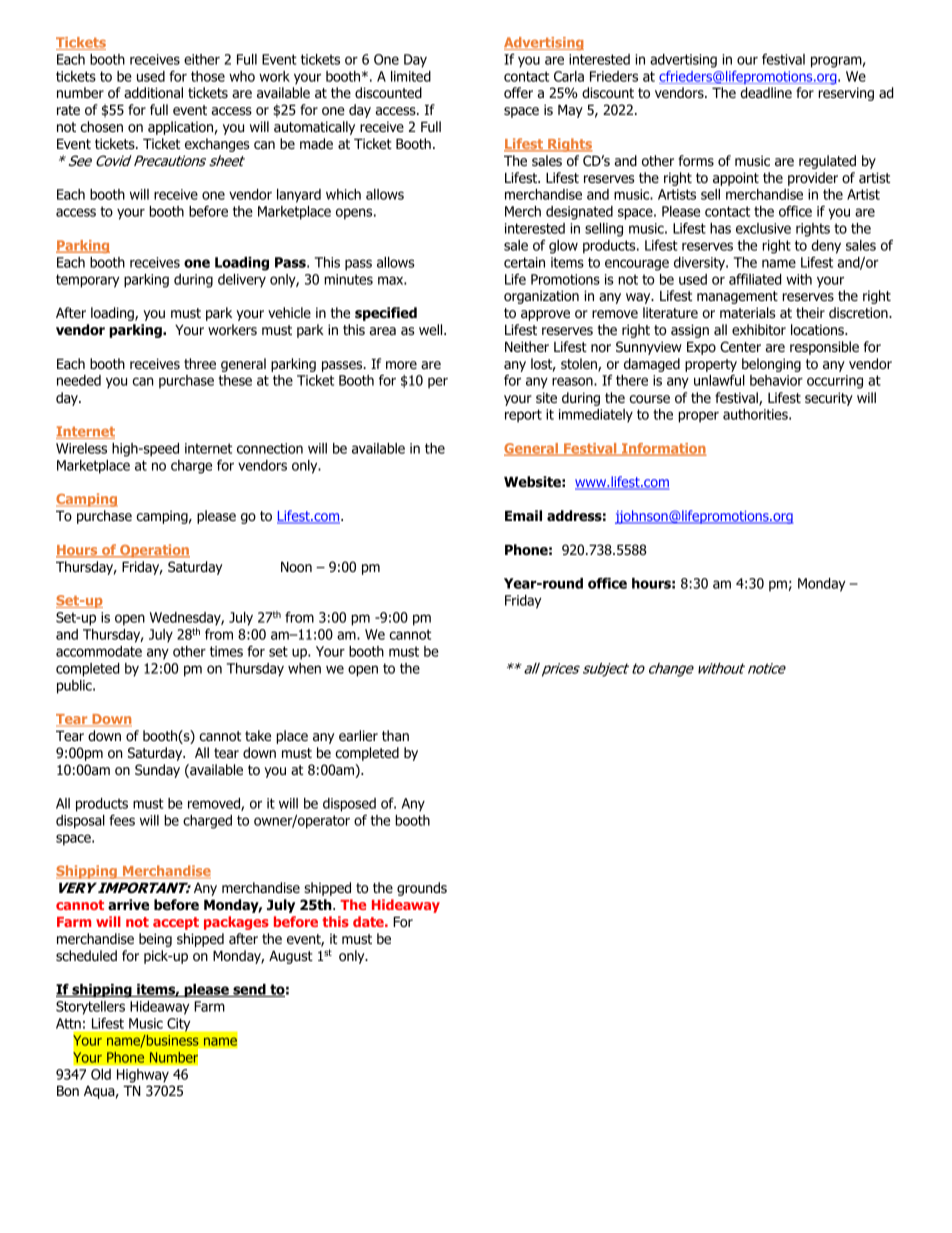 This screenshot has width=952, height=1233. I want to click on than, so click(395, 736).
